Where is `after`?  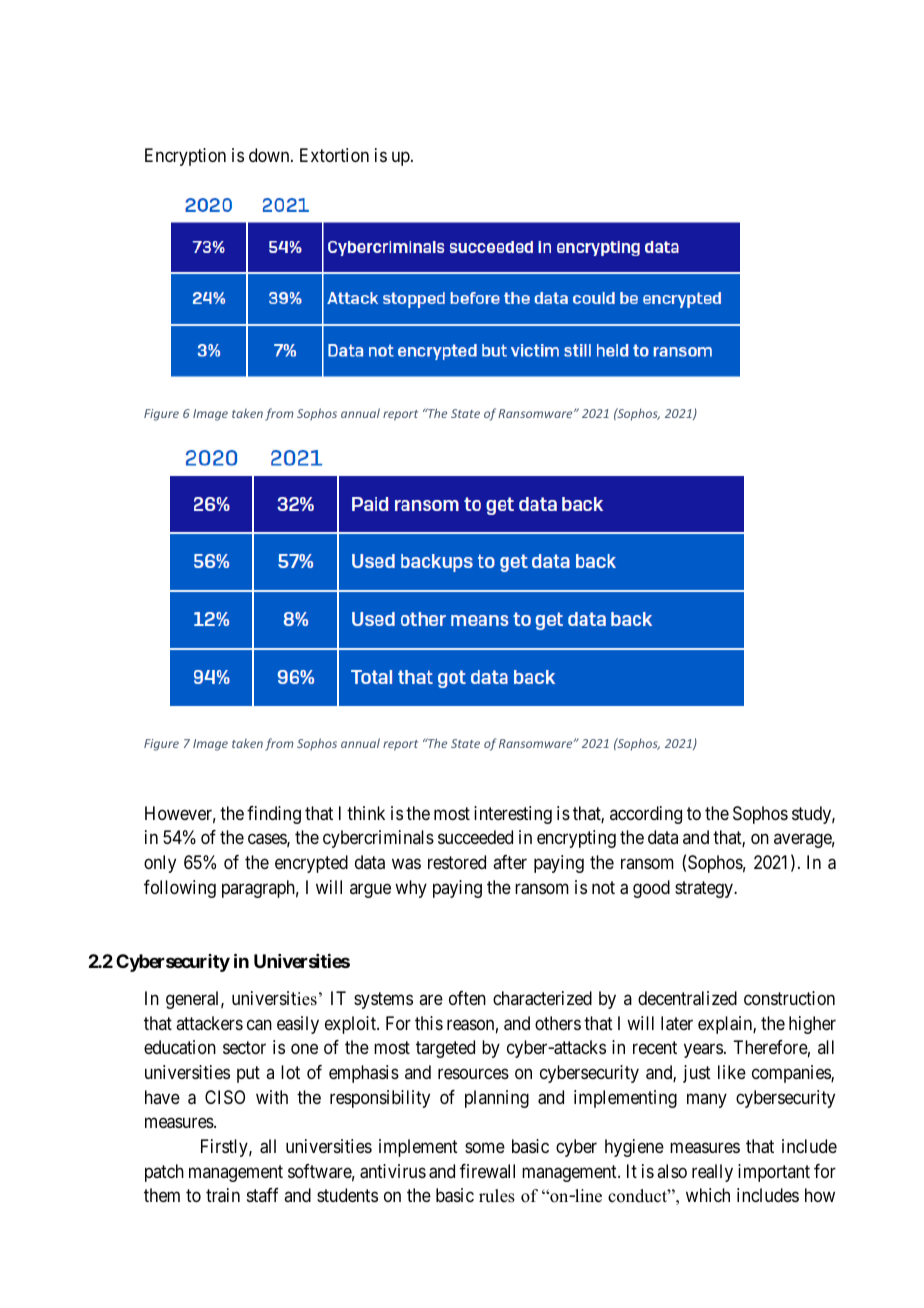
after is located at coordinates (510, 862).
